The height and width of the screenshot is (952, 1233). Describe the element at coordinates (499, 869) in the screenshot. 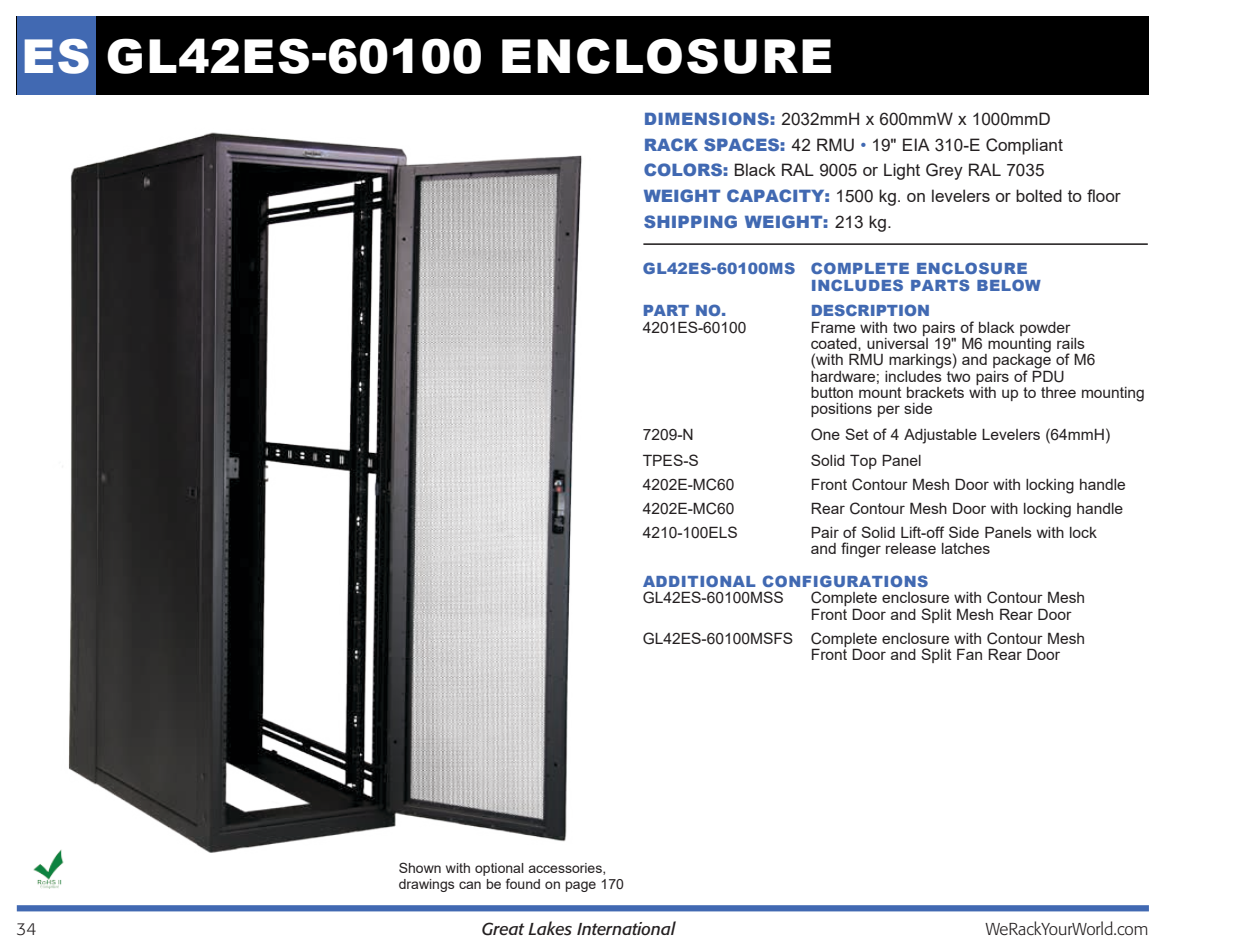

I see `optional` at that location.
